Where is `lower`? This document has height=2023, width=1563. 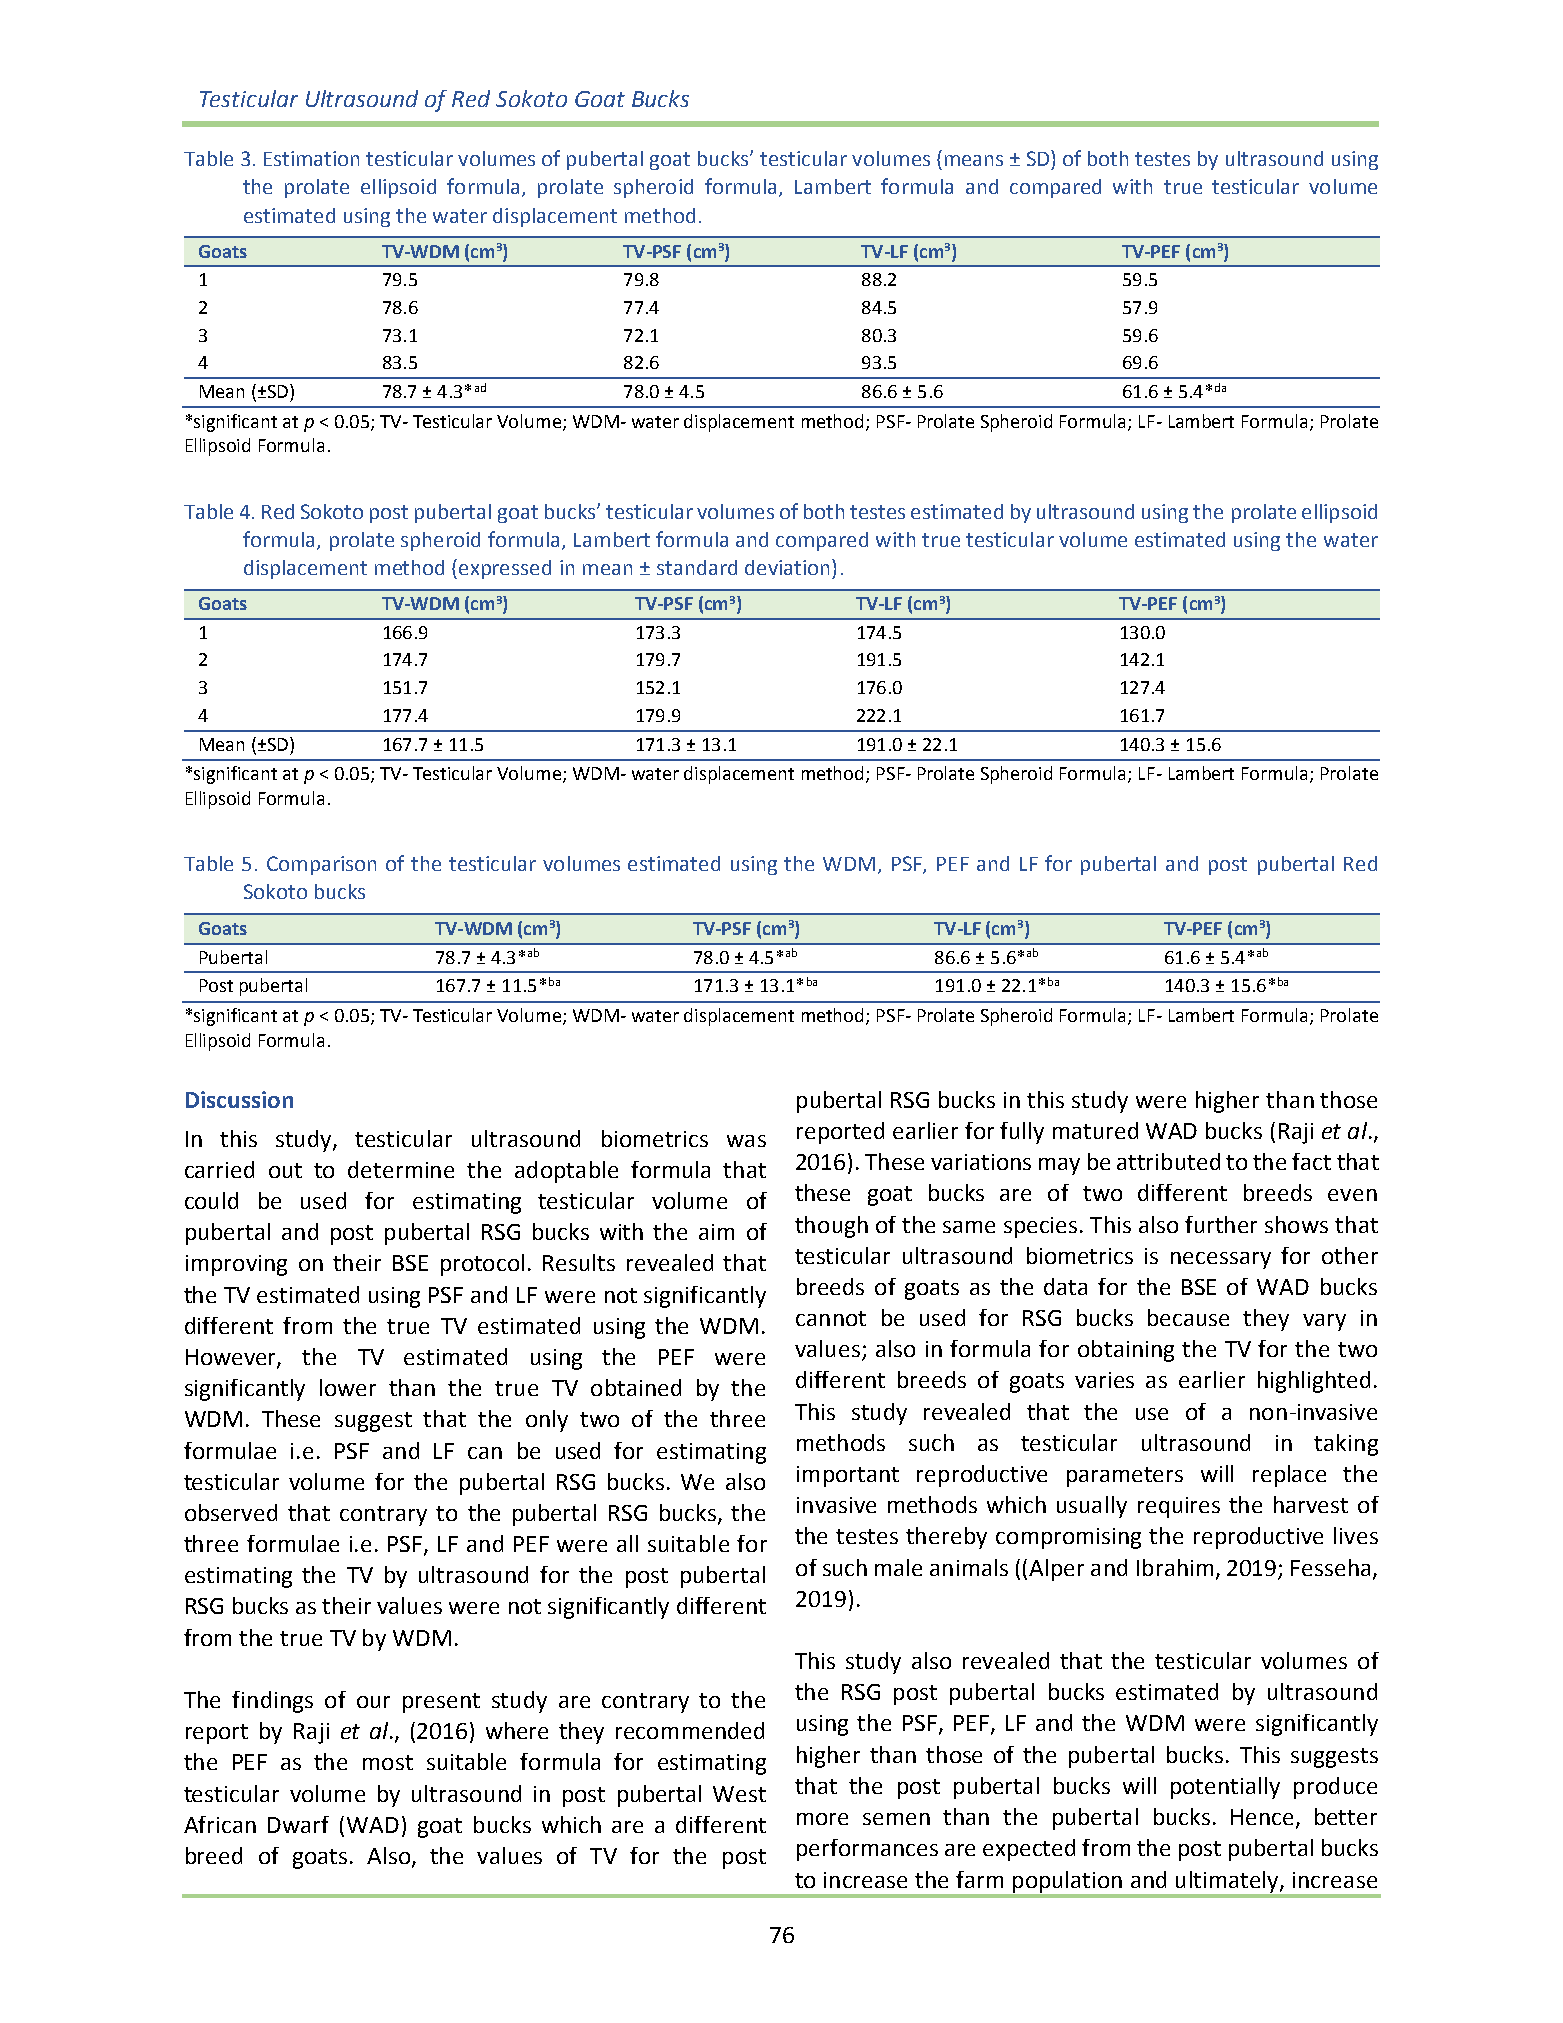
lower is located at coordinates (348, 1387).
